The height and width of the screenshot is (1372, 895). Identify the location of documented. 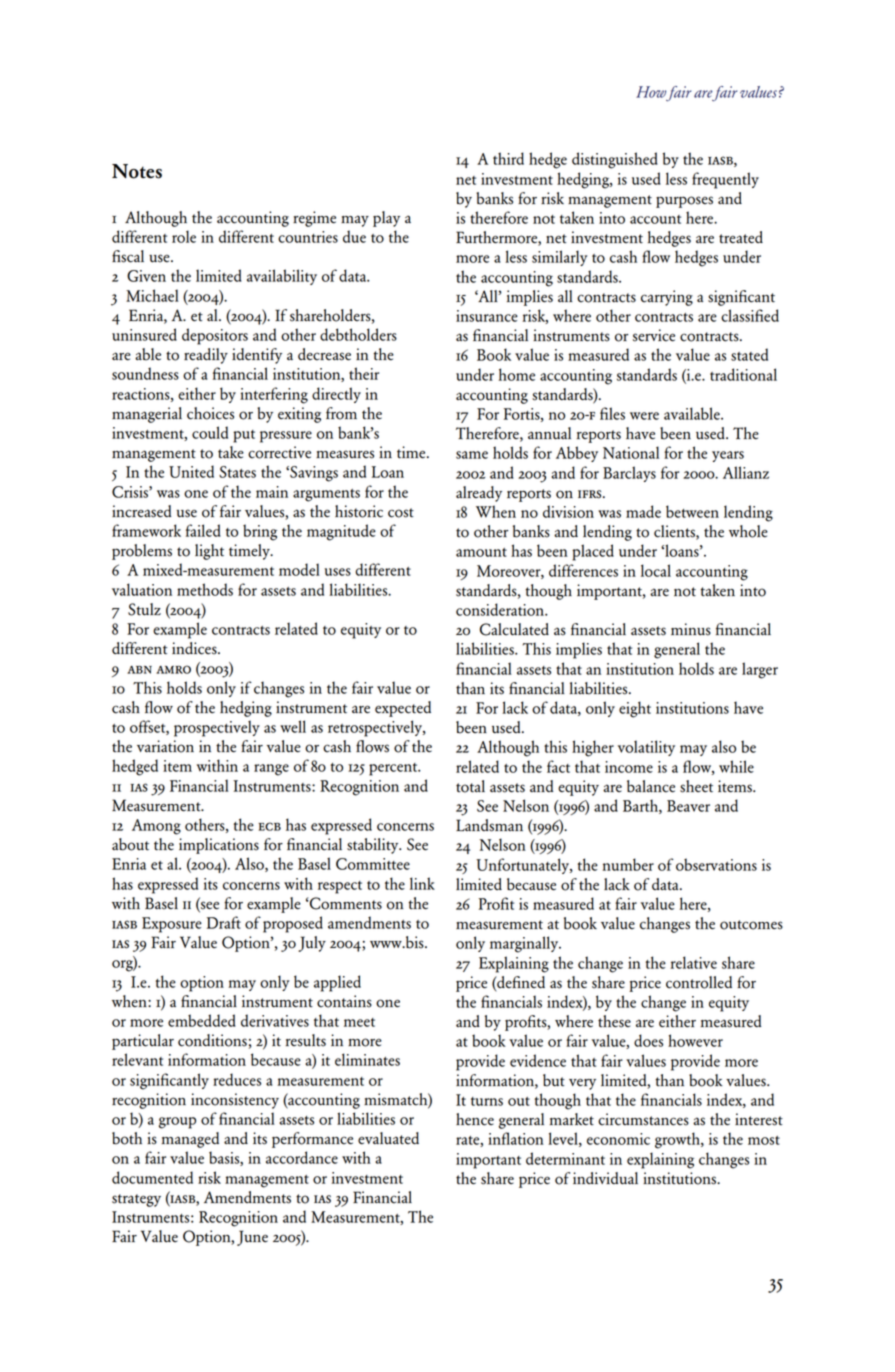
(152, 1177).
